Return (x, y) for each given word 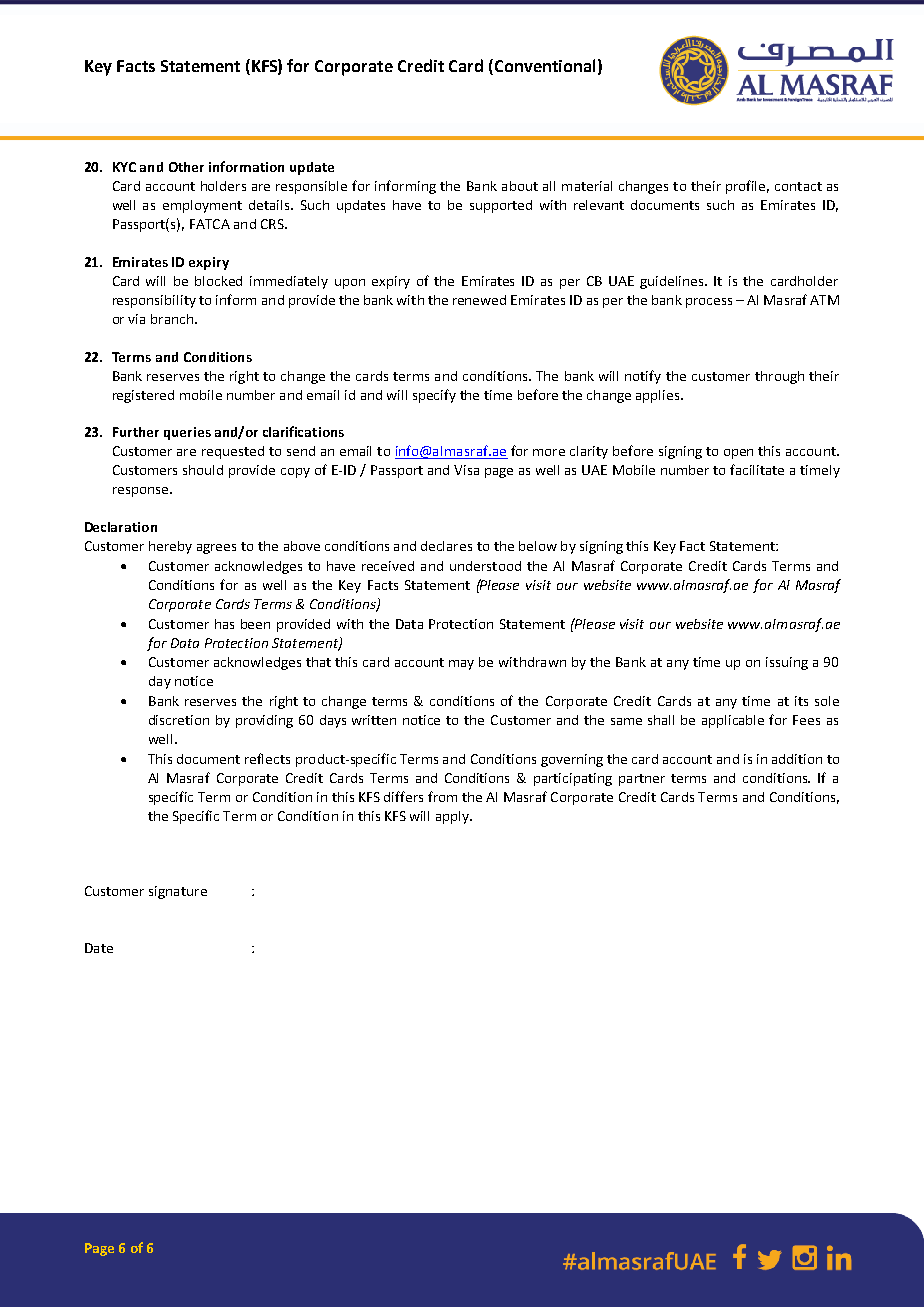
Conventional (543, 65)
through (779, 377)
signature (178, 892)
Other (186, 167)
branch (172, 319)
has (224, 624)
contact (798, 186)
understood (485, 566)
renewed (479, 300)
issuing (787, 663)
